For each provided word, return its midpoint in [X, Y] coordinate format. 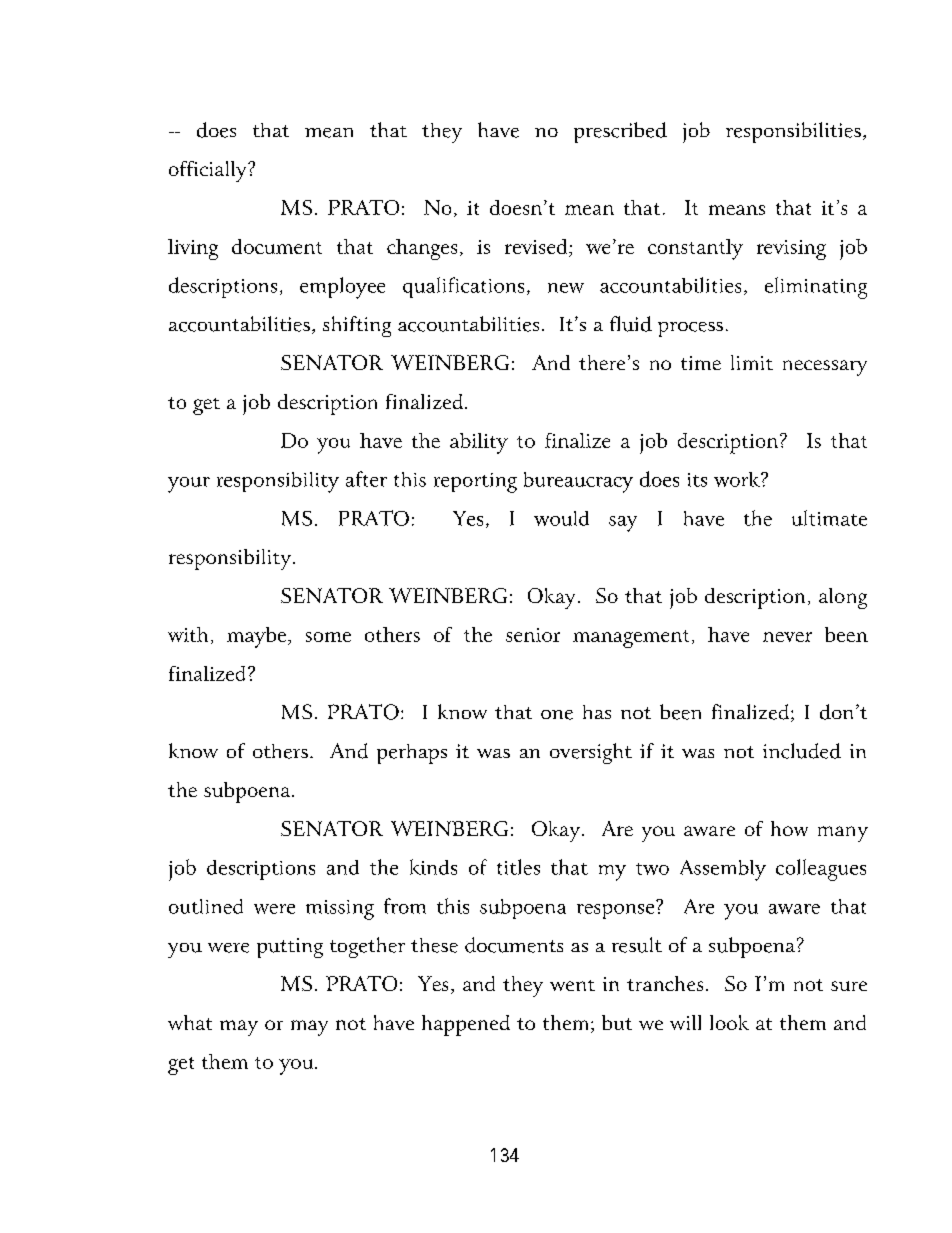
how [789, 828]
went [572, 985]
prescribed [620, 132]
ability [479, 443]
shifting [357, 326]
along [843, 598]
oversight [591, 753]
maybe [256, 637]
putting [290, 948]
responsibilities [793, 132]
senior [533, 635]
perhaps [412, 754]
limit [752, 362]
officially [209, 171]
